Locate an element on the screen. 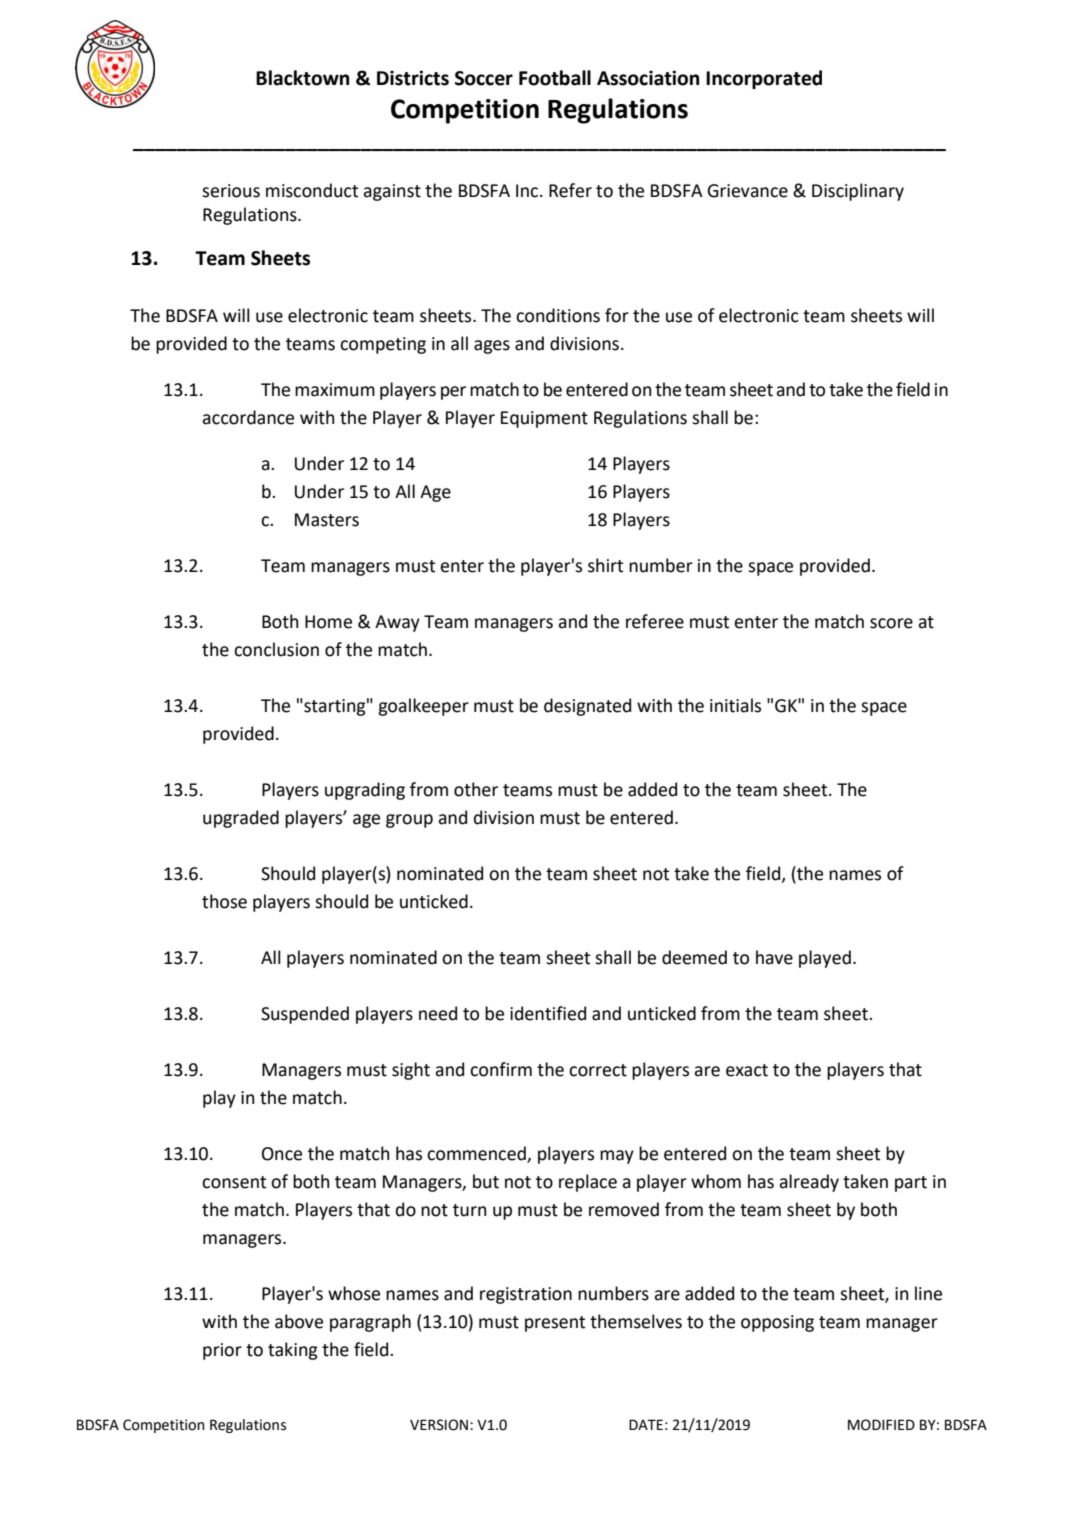 This screenshot has width=1079, height=1526. score is located at coordinates (891, 623).
